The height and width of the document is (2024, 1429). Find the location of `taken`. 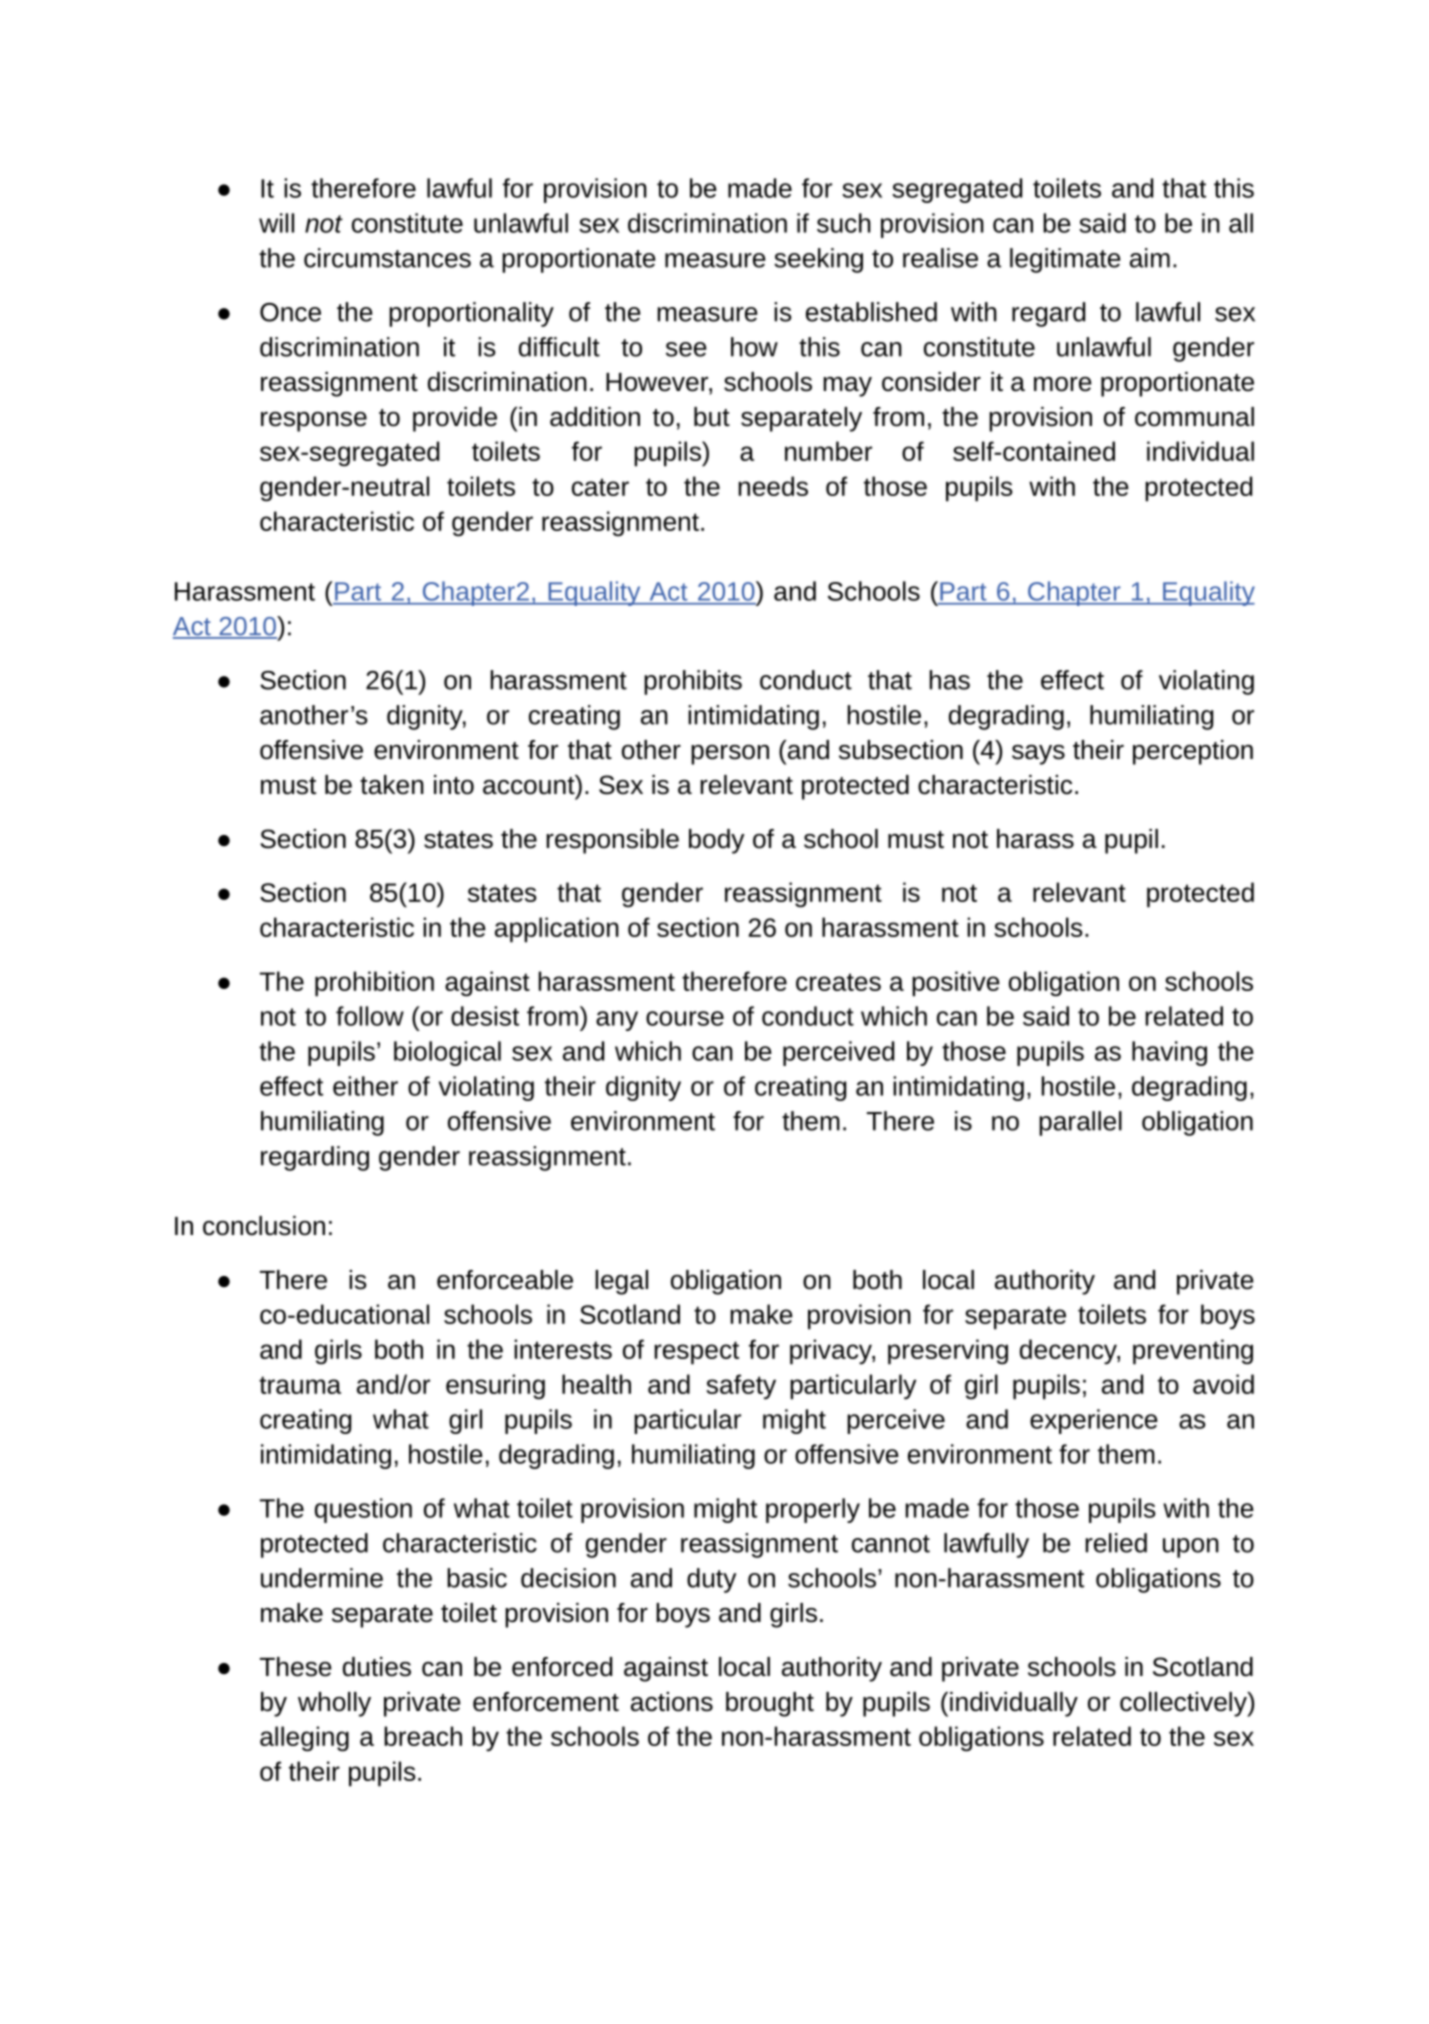

taken is located at coordinates (392, 785).
